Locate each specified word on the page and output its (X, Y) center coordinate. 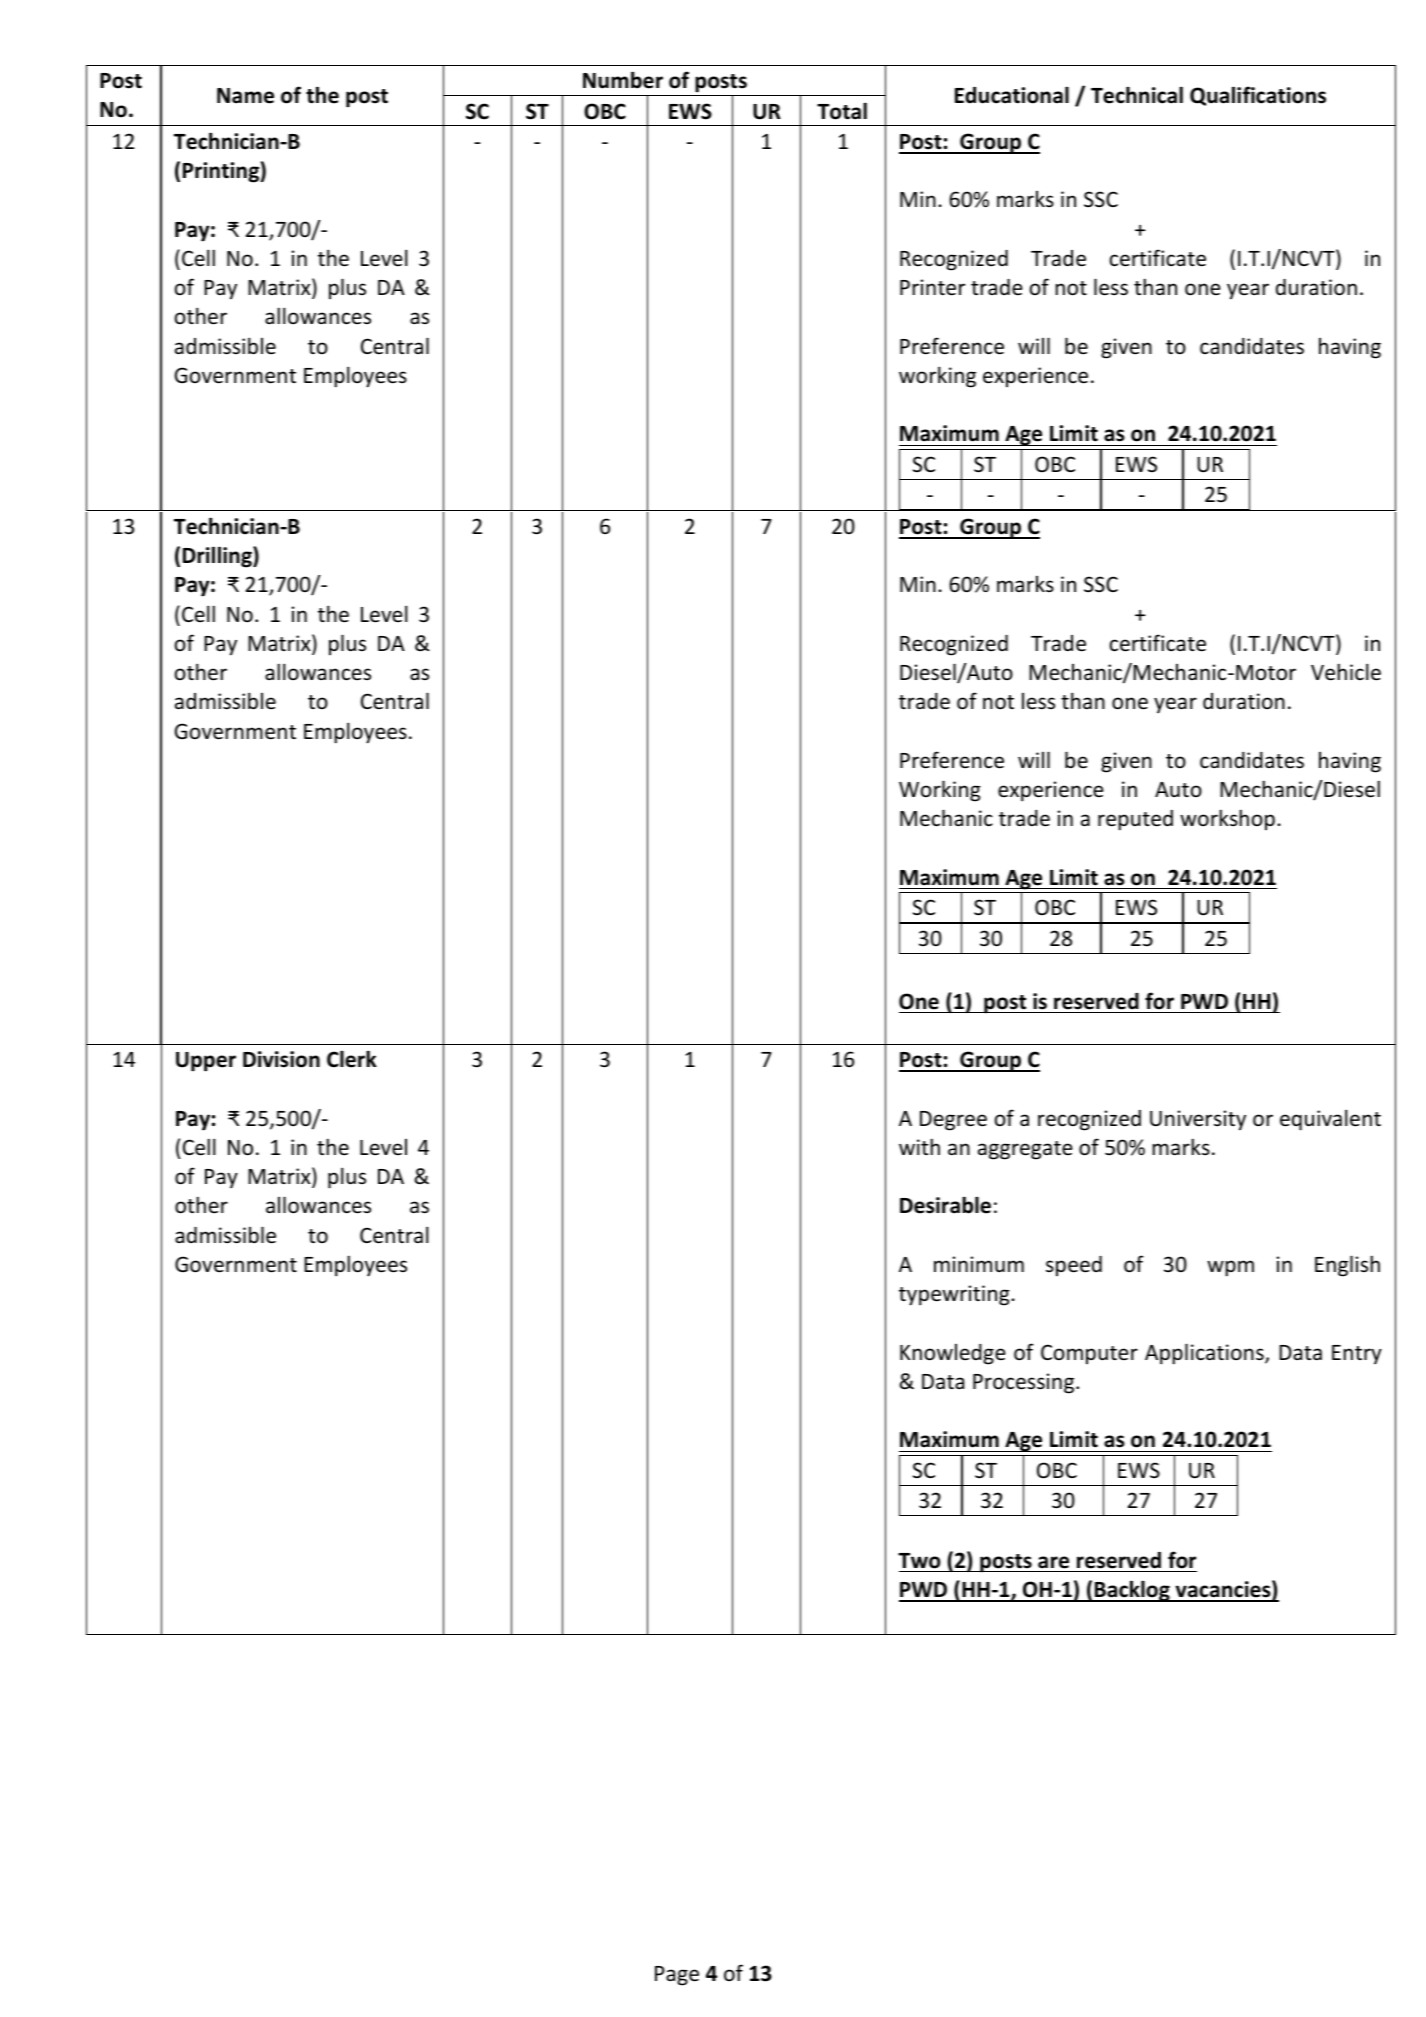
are (1053, 1562)
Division (281, 1059)
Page (677, 1976)
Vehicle (1346, 672)
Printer (932, 287)
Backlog (1132, 1591)
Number (623, 80)
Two (919, 1561)
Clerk (352, 1059)
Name (245, 96)
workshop (1227, 819)
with (919, 1146)
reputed (1135, 820)
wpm (1230, 1268)
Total (842, 111)
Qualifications (1258, 96)
